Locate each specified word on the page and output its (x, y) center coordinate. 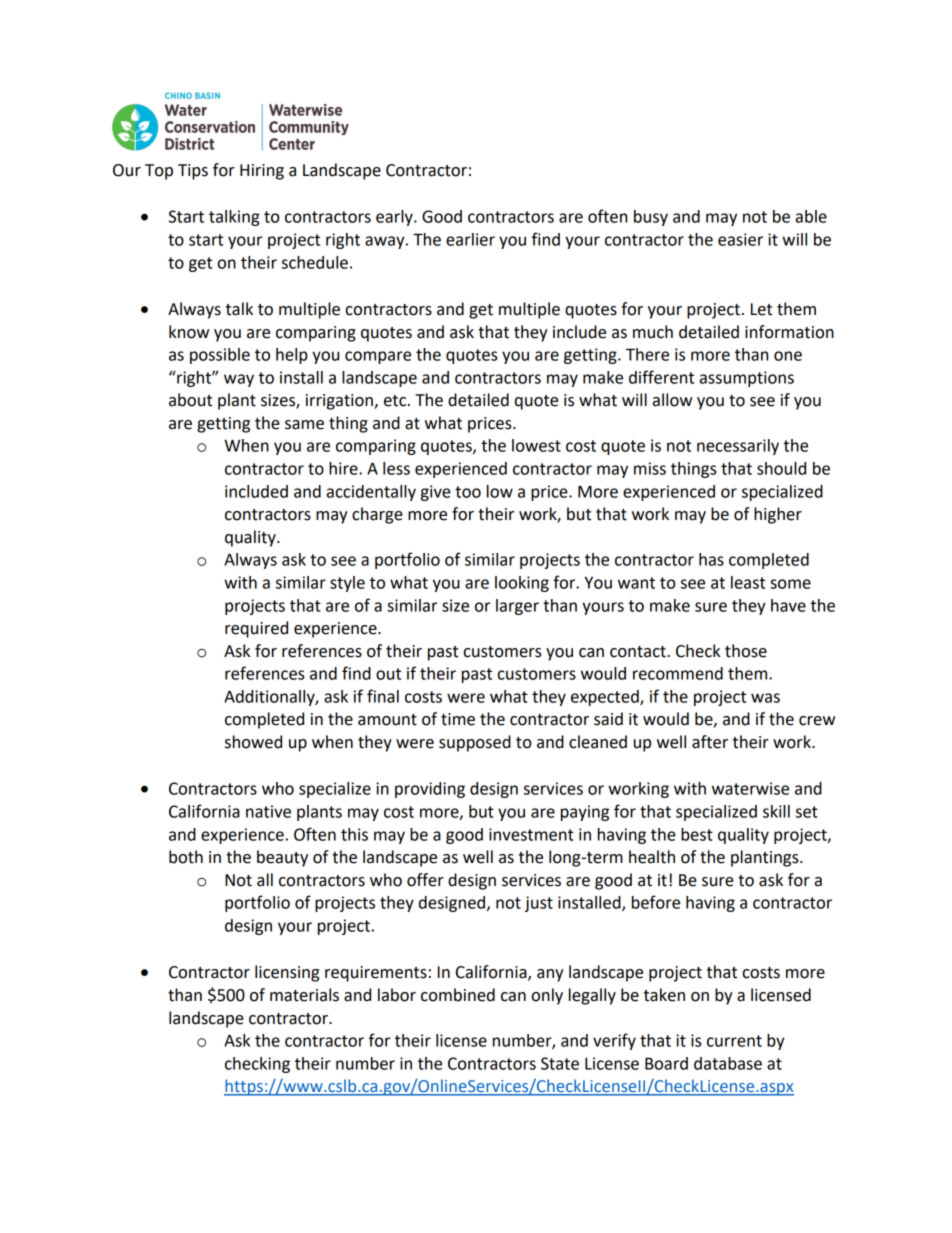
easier (740, 239)
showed (253, 742)
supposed (475, 743)
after (710, 742)
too (468, 492)
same (304, 425)
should (781, 468)
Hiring (262, 172)
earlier (470, 239)
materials (304, 995)
